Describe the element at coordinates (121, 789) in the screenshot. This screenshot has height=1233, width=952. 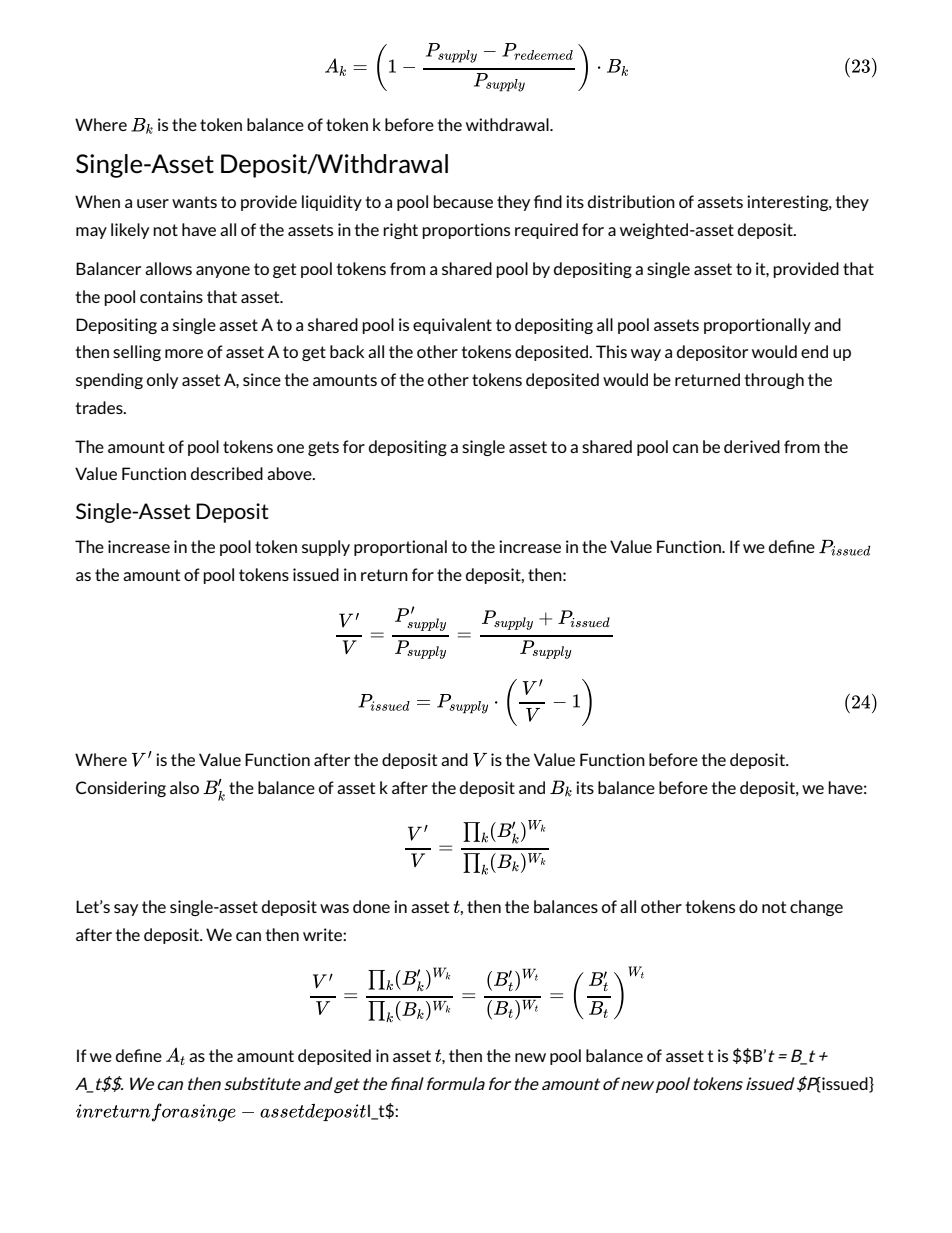
I see `Considering` at that location.
